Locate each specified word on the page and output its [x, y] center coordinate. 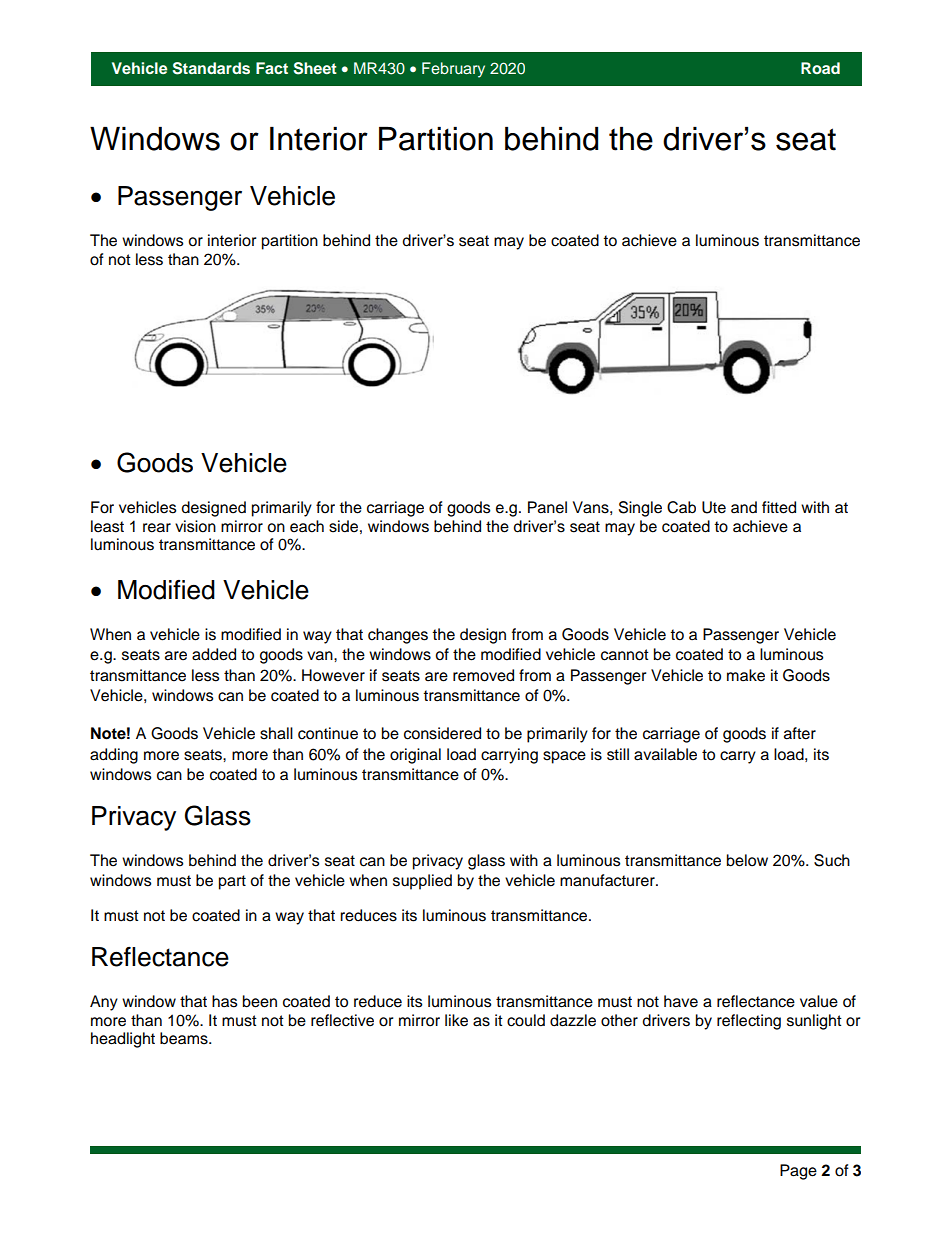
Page [798, 1172]
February [453, 70]
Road [820, 68]
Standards [211, 68]
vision [195, 526]
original [415, 756]
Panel [547, 507]
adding [114, 756]
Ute [714, 507]
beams [185, 1038]
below [747, 860]
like [456, 1020]
